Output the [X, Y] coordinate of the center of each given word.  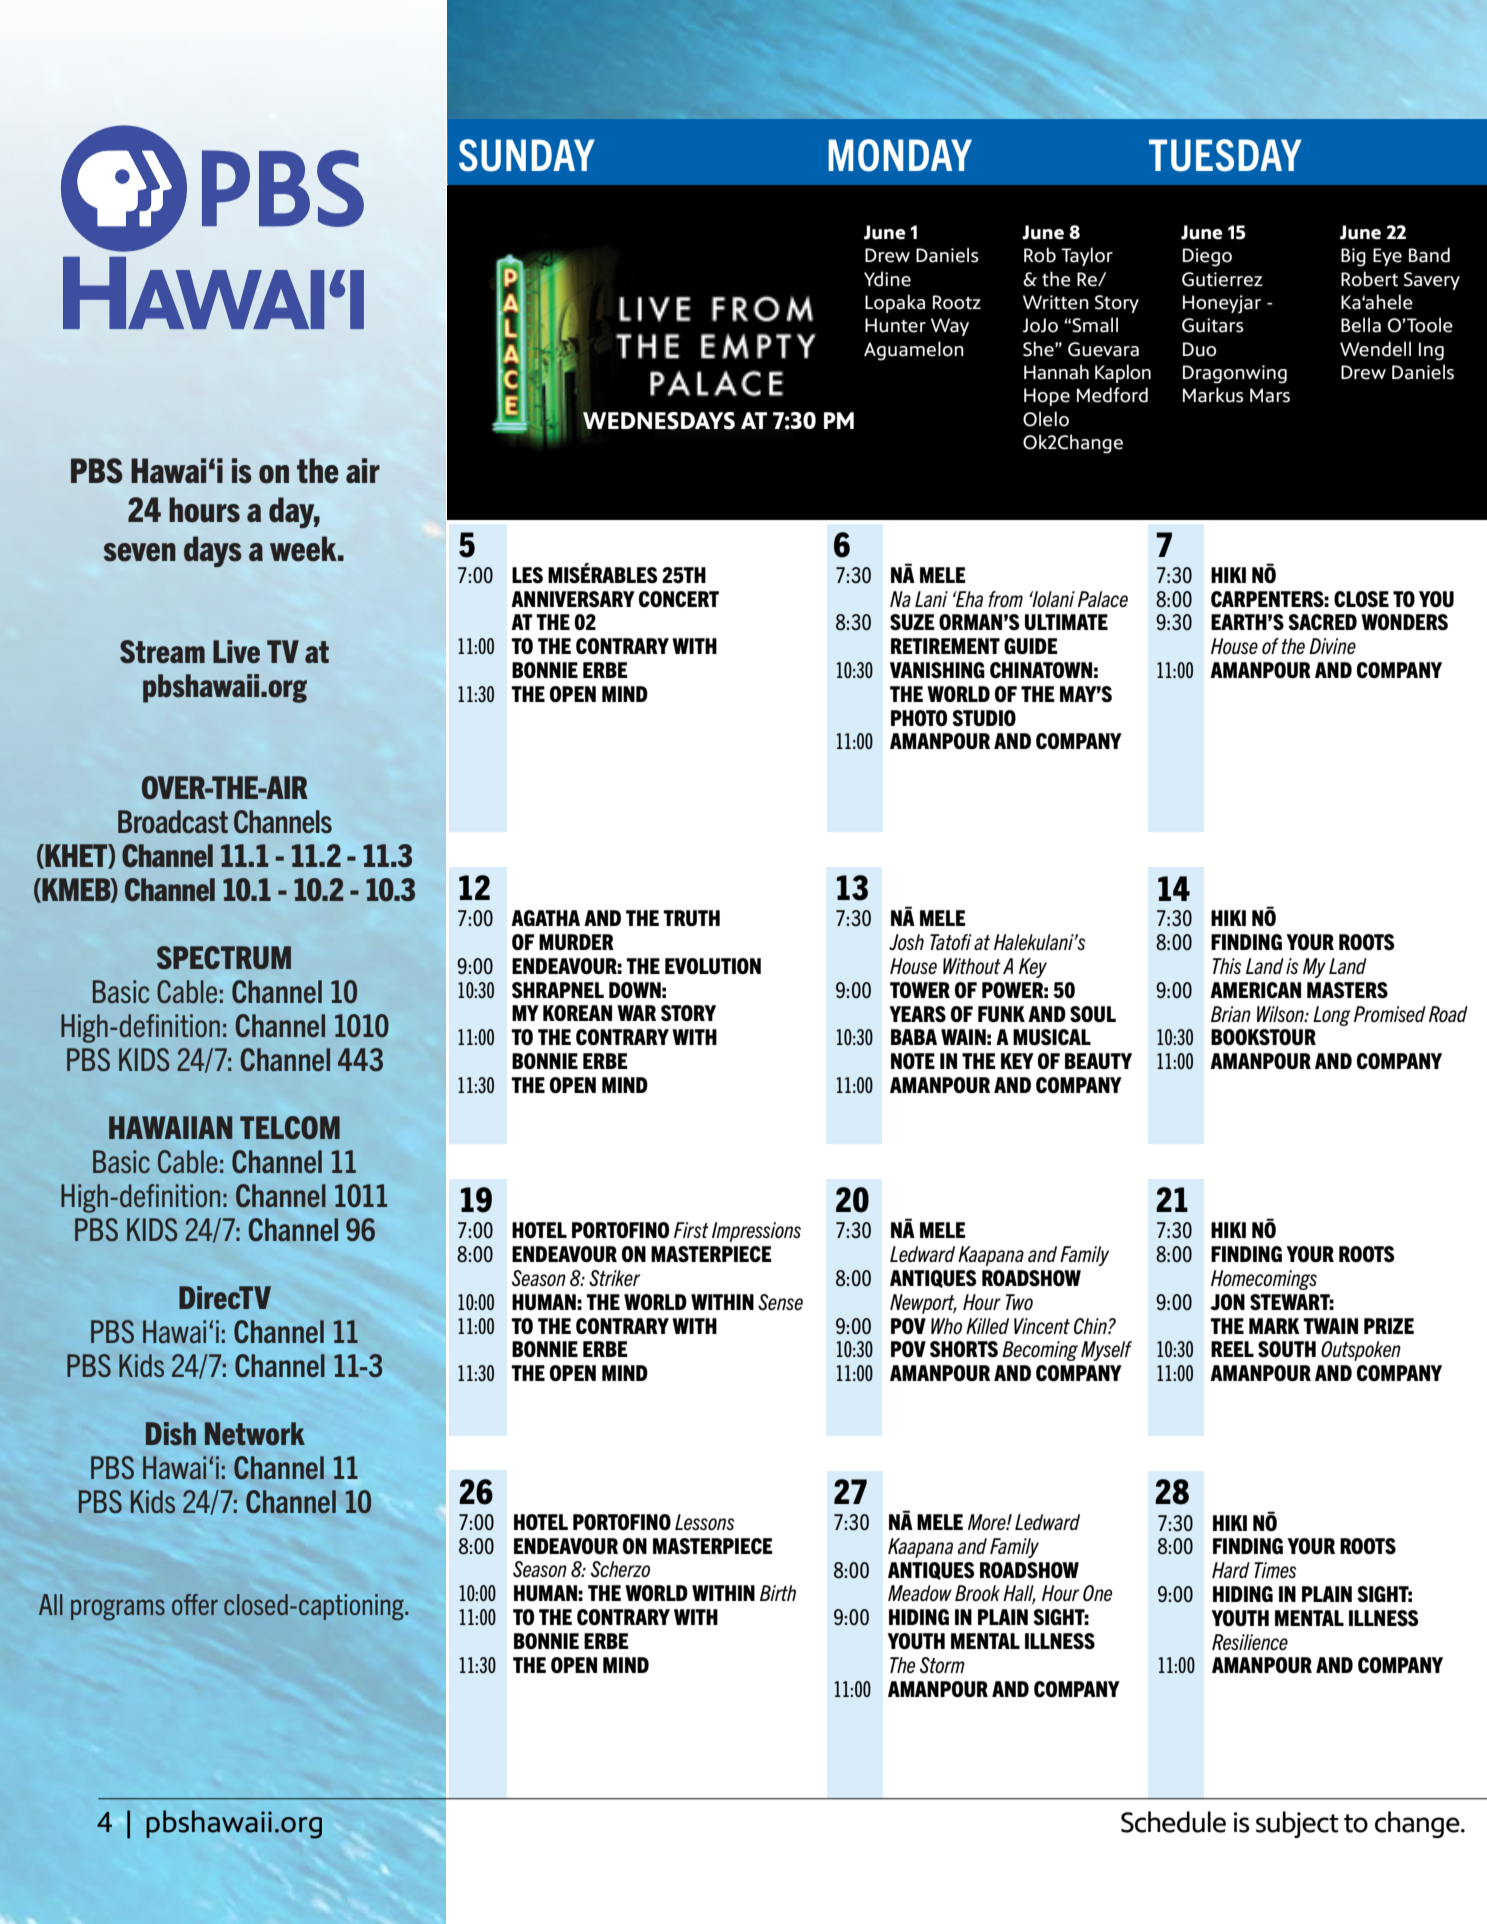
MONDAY [900, 155]
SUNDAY [527, 155]
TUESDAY [1225, 155]
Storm [942, 1665]
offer [195, 1604]
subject [1297, 1824]
